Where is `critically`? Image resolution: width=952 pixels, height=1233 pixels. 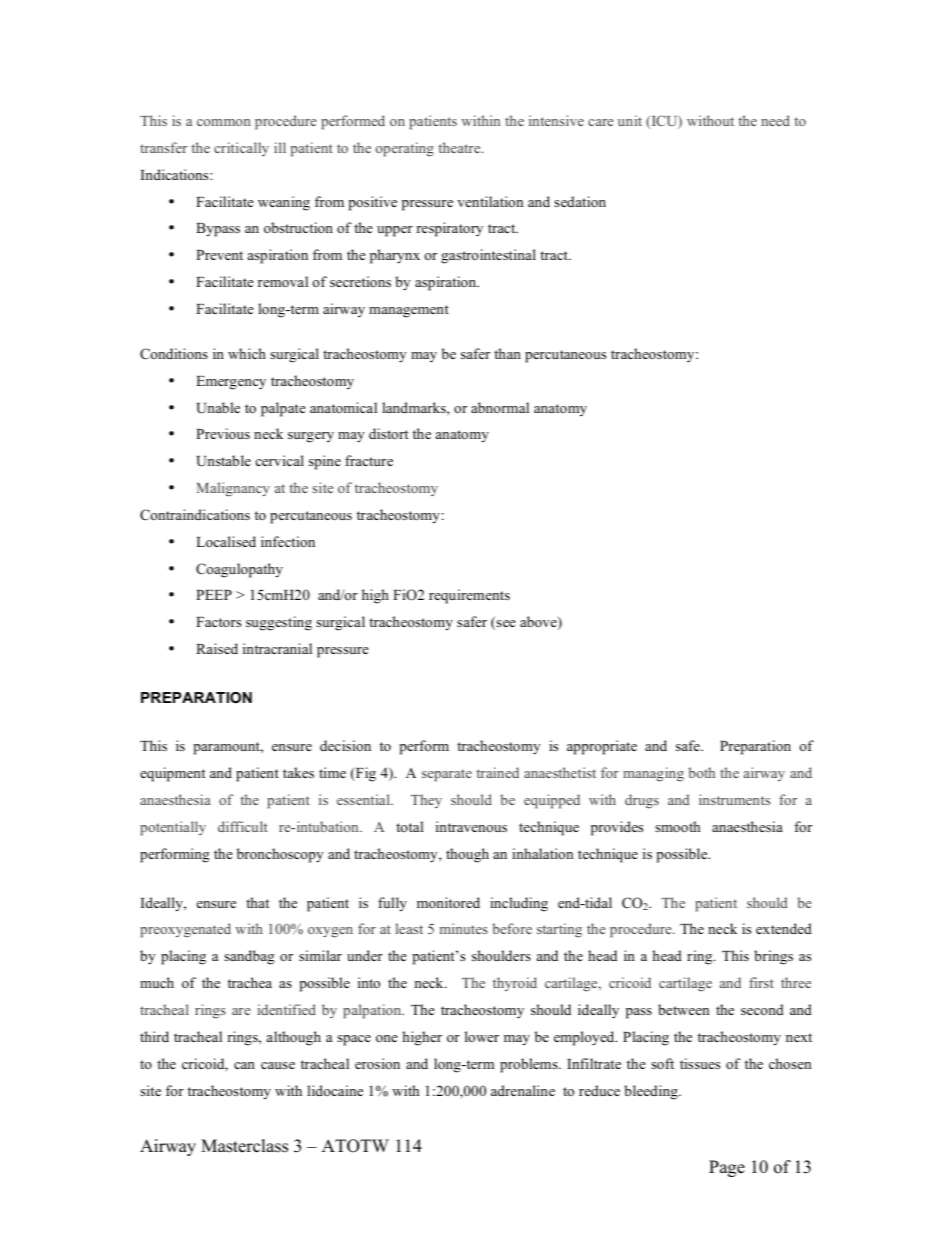
critically is located at coordinates (241, 149).
